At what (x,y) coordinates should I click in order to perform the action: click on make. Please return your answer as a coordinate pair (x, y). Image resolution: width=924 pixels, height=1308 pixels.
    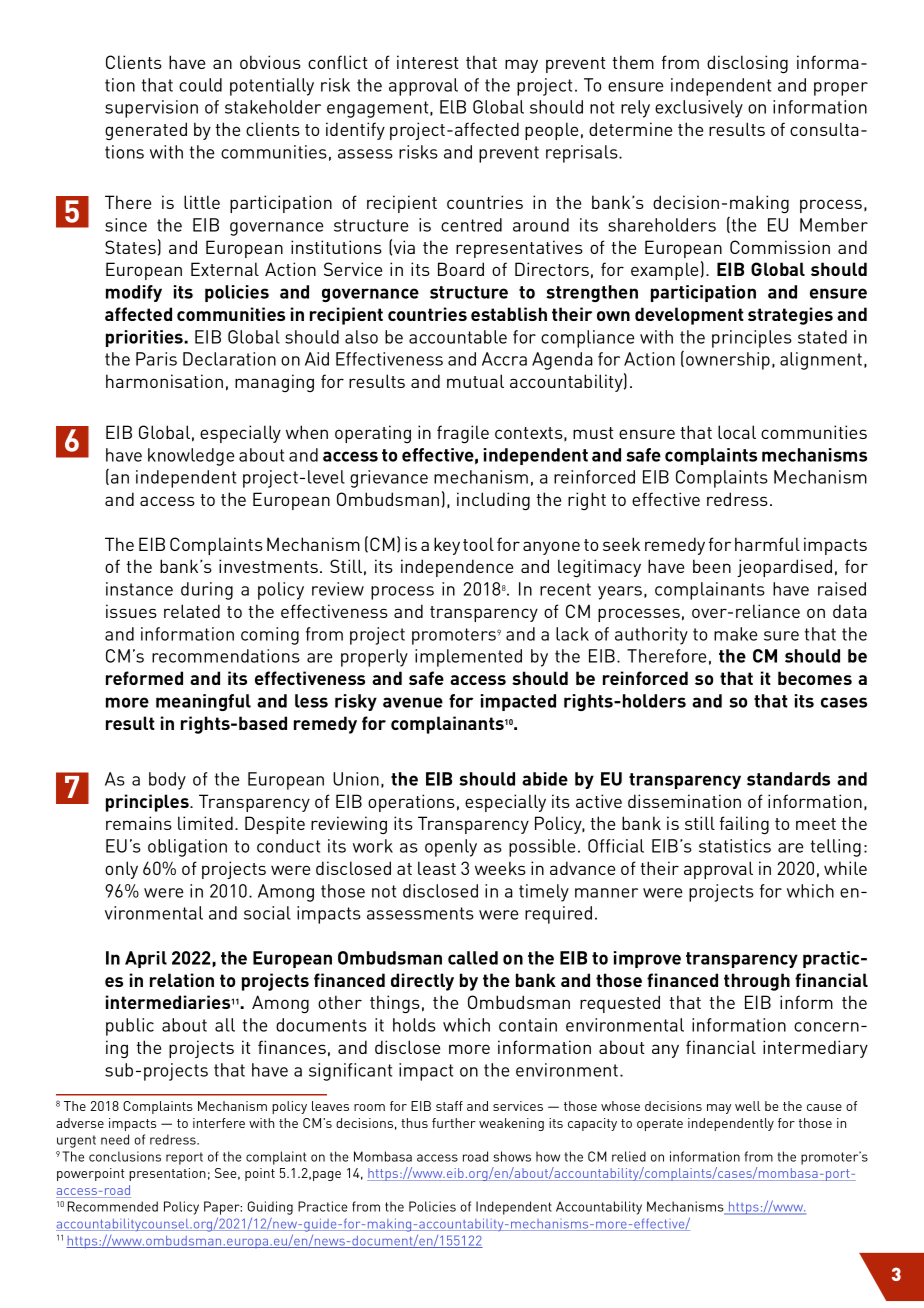
    Looking at the image, I should click on (735, 634).
